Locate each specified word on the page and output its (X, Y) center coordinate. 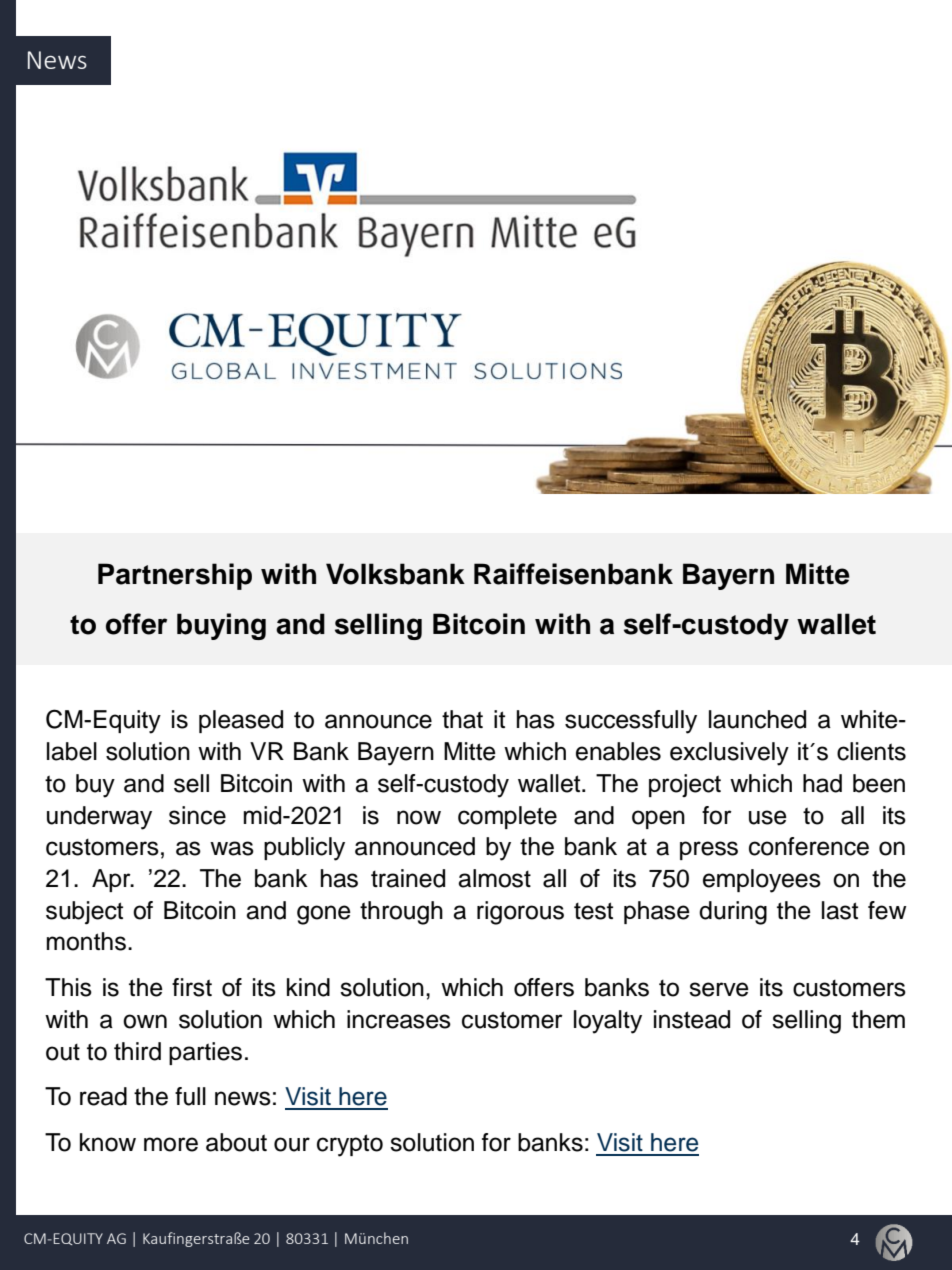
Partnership (175, 576)
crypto (350, 1145)
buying (221, 626)
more (171, 1144)
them (878, 1019)
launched (757, 719)
